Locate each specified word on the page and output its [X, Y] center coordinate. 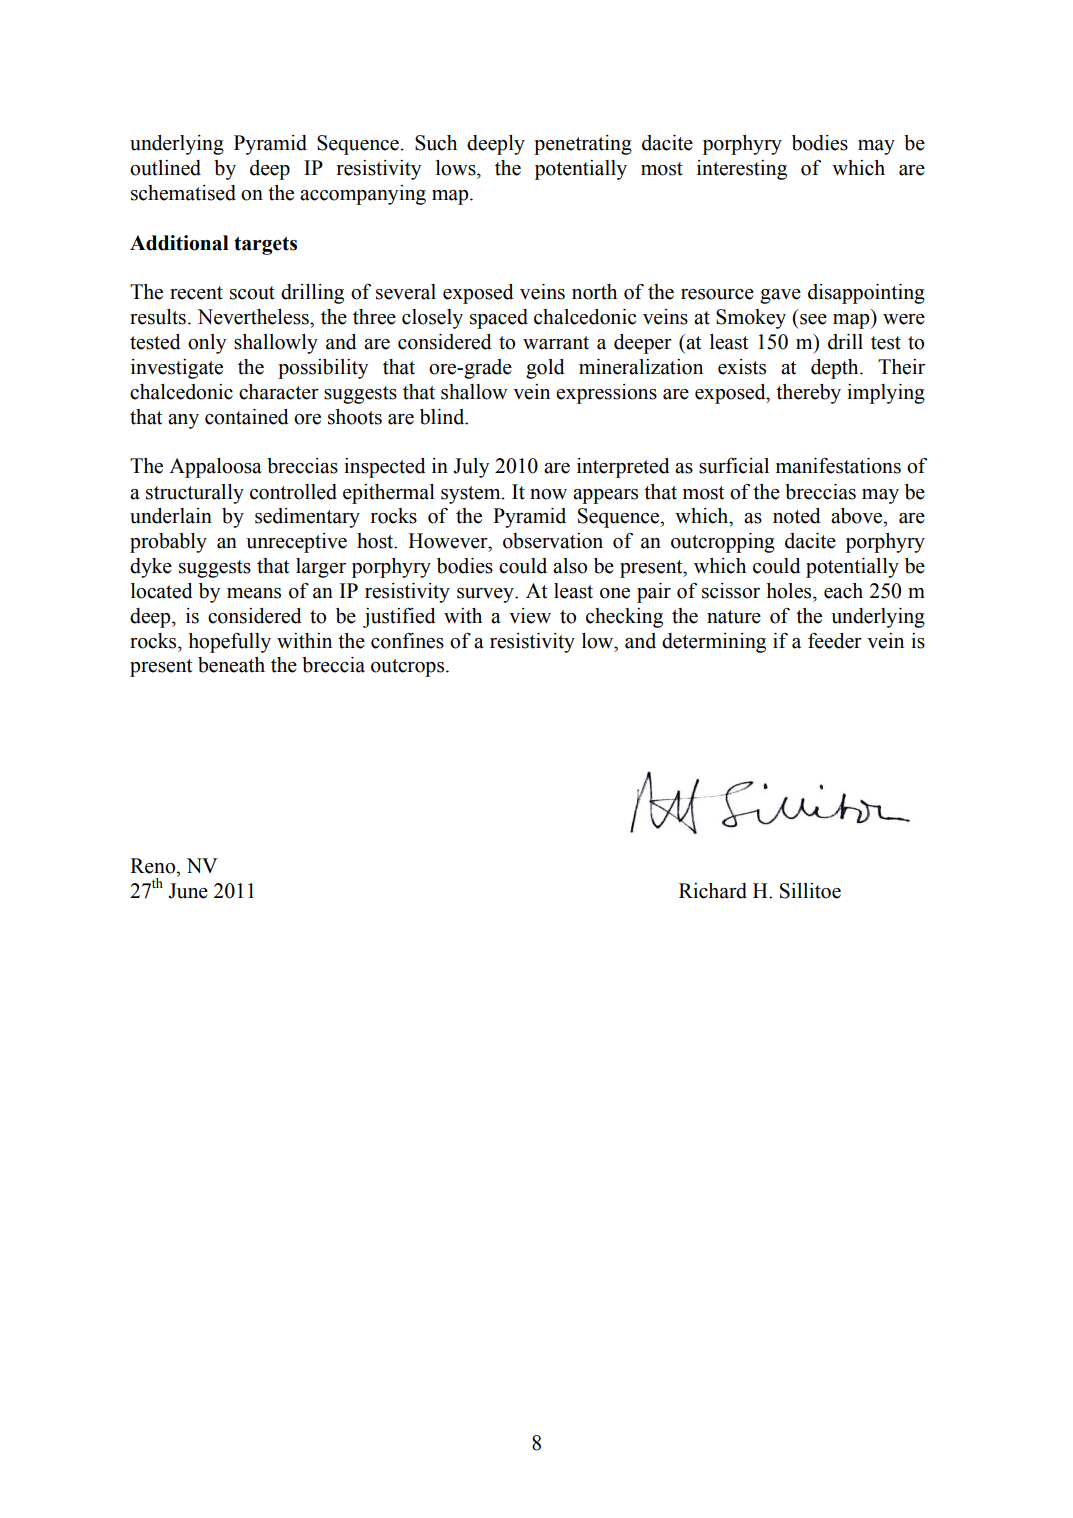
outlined [165, 168]
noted [797, 516]
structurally [195, 494]
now [548, 494]
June [188, 891]
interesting [742, 170]
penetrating [583, 145]
